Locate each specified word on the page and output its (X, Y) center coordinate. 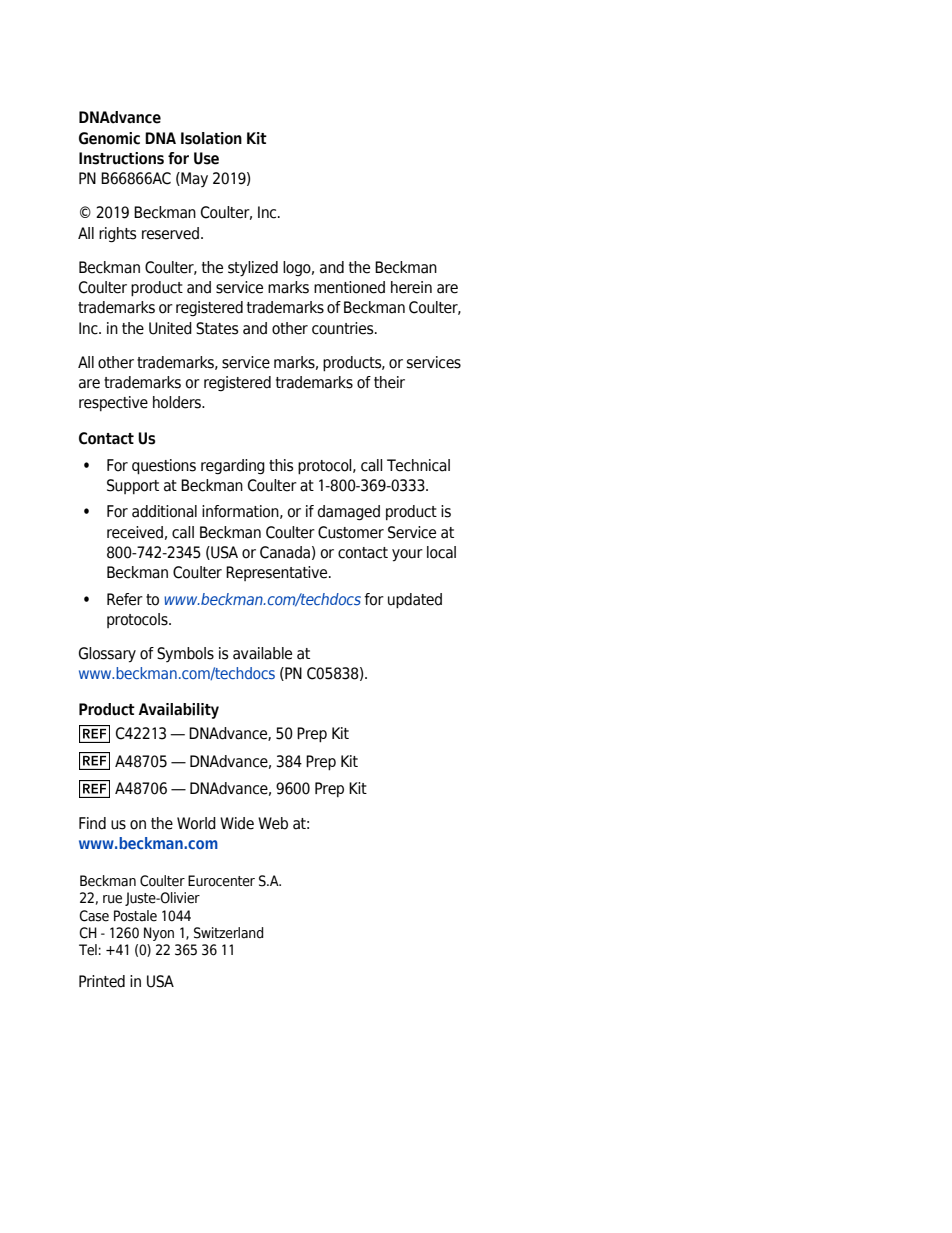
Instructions (121, 158)
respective (113, 403)
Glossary (107, 655)
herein (411, 287)
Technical (418, 465)
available (262, 653)
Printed (102, 981)
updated (415, 601)
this (281, 465)
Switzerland (229, 933)
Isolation (211, 138)
